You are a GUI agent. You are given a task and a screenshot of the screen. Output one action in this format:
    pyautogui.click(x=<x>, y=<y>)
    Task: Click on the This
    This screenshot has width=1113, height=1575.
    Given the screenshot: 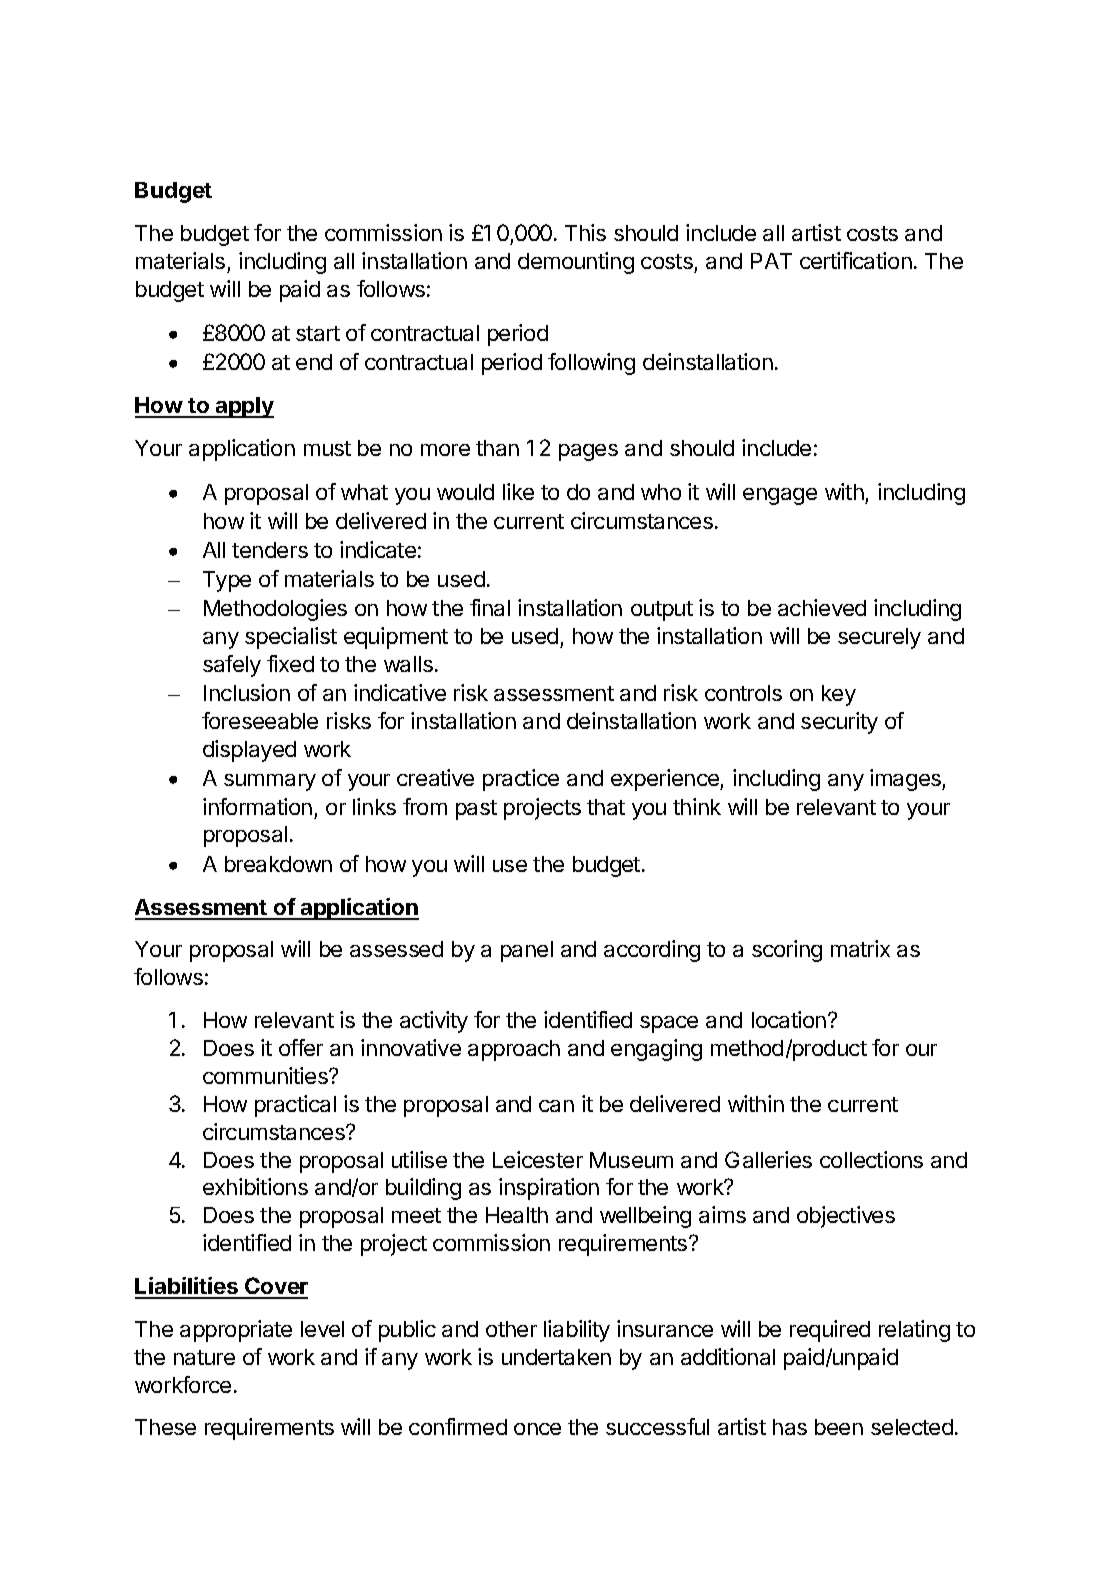 What is the action you would take?
    pyautogui.click(x=585, y=232)
